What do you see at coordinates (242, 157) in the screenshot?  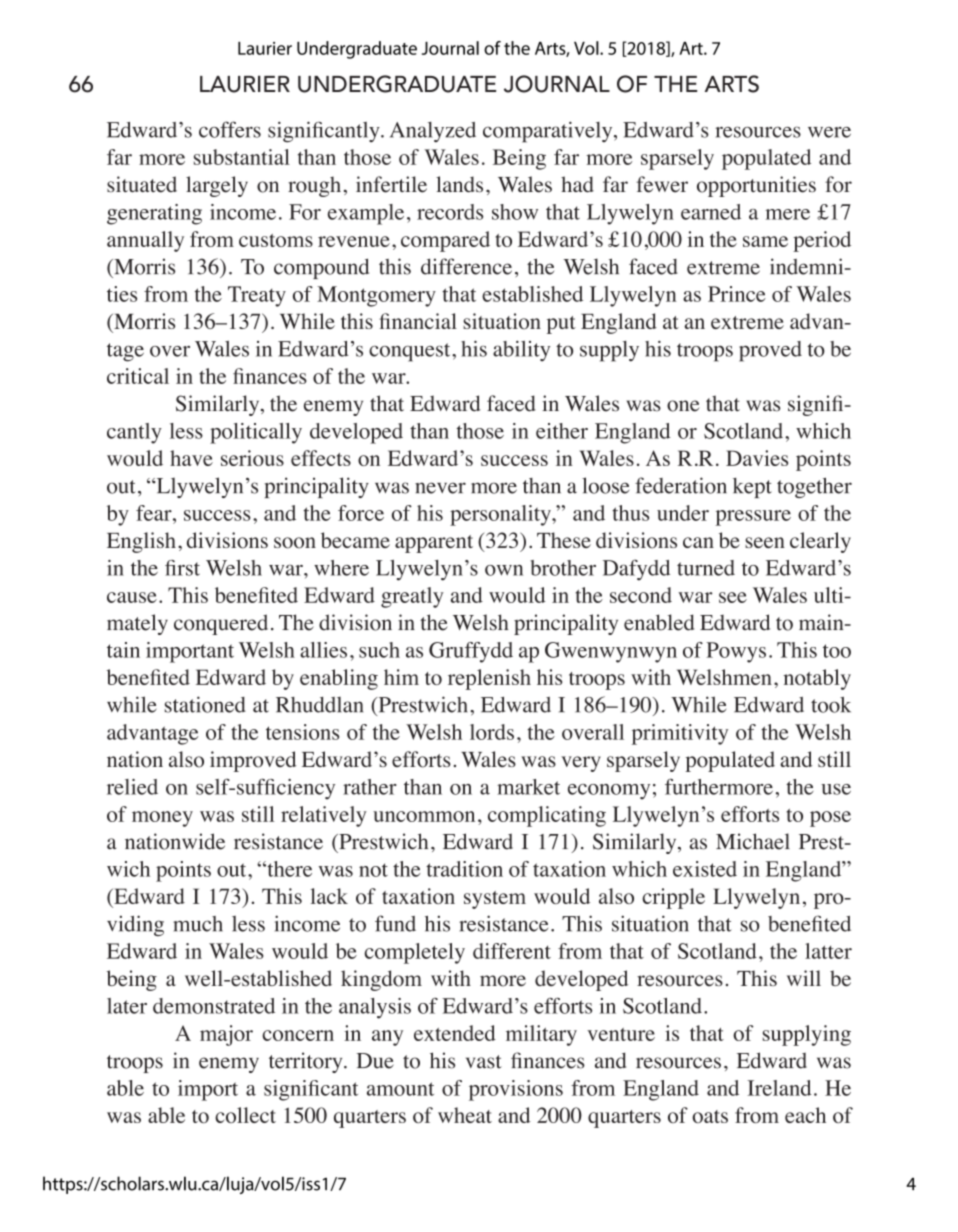 I see `substantial` at bounding box center [242, 157].
